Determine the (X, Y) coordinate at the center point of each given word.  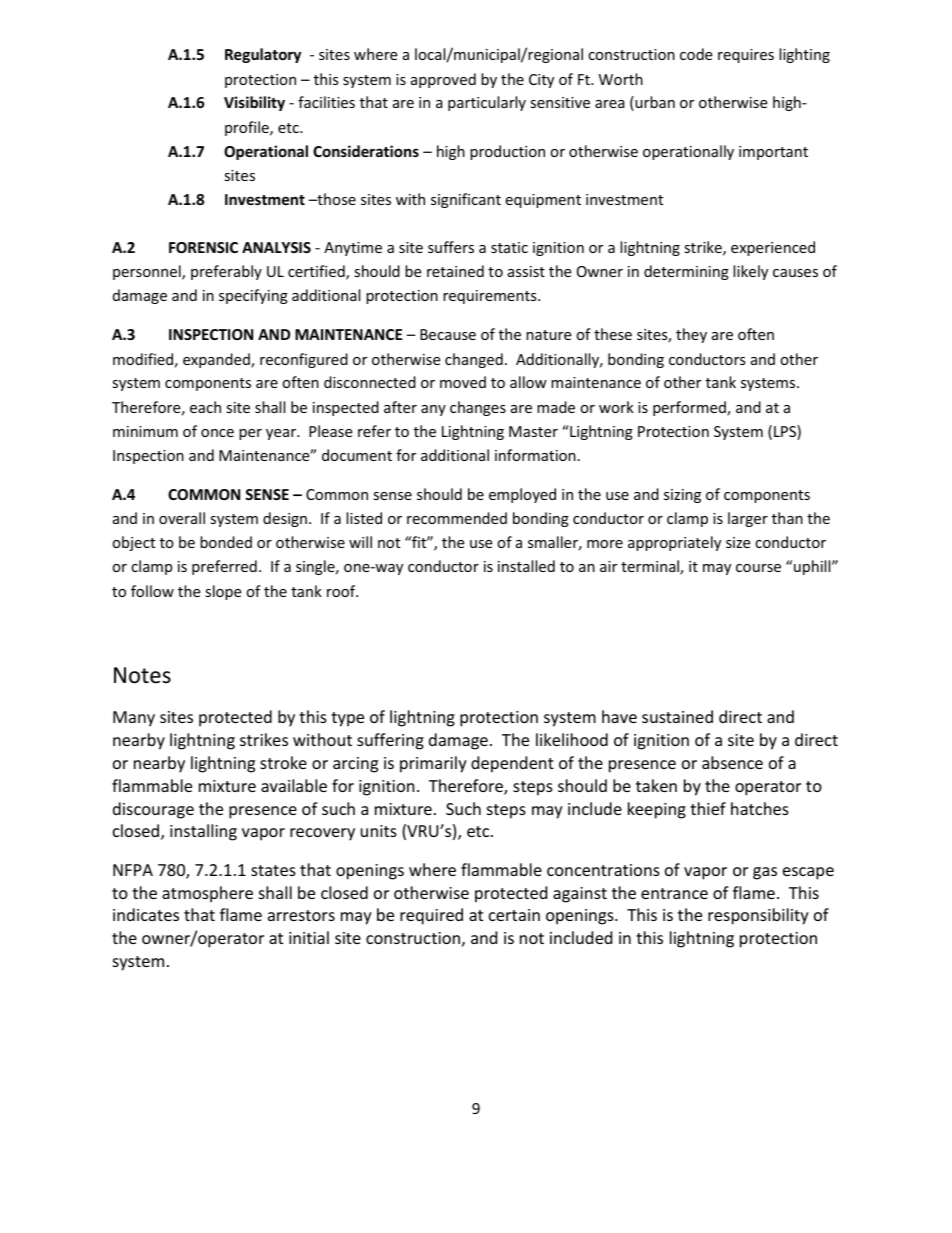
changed (474, 360)
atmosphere (207, 894)
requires (746, 56)
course (758, 568)
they (691, 335)
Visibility (254, 103)
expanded (217, 360)
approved (443, 80)
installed (526, 566)
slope (223, 592)
